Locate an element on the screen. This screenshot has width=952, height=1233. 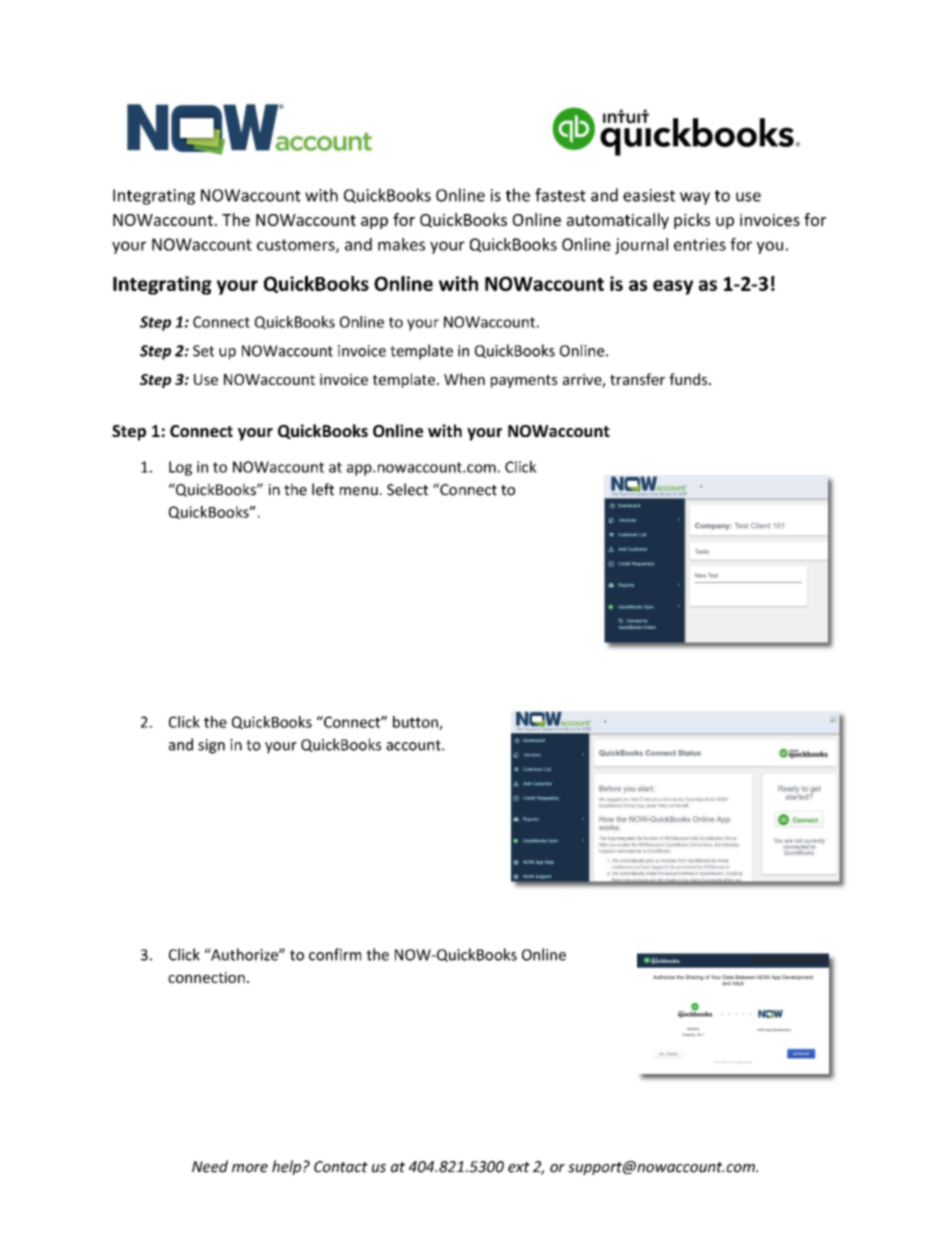
customers is located at coordinates (297, 246).
